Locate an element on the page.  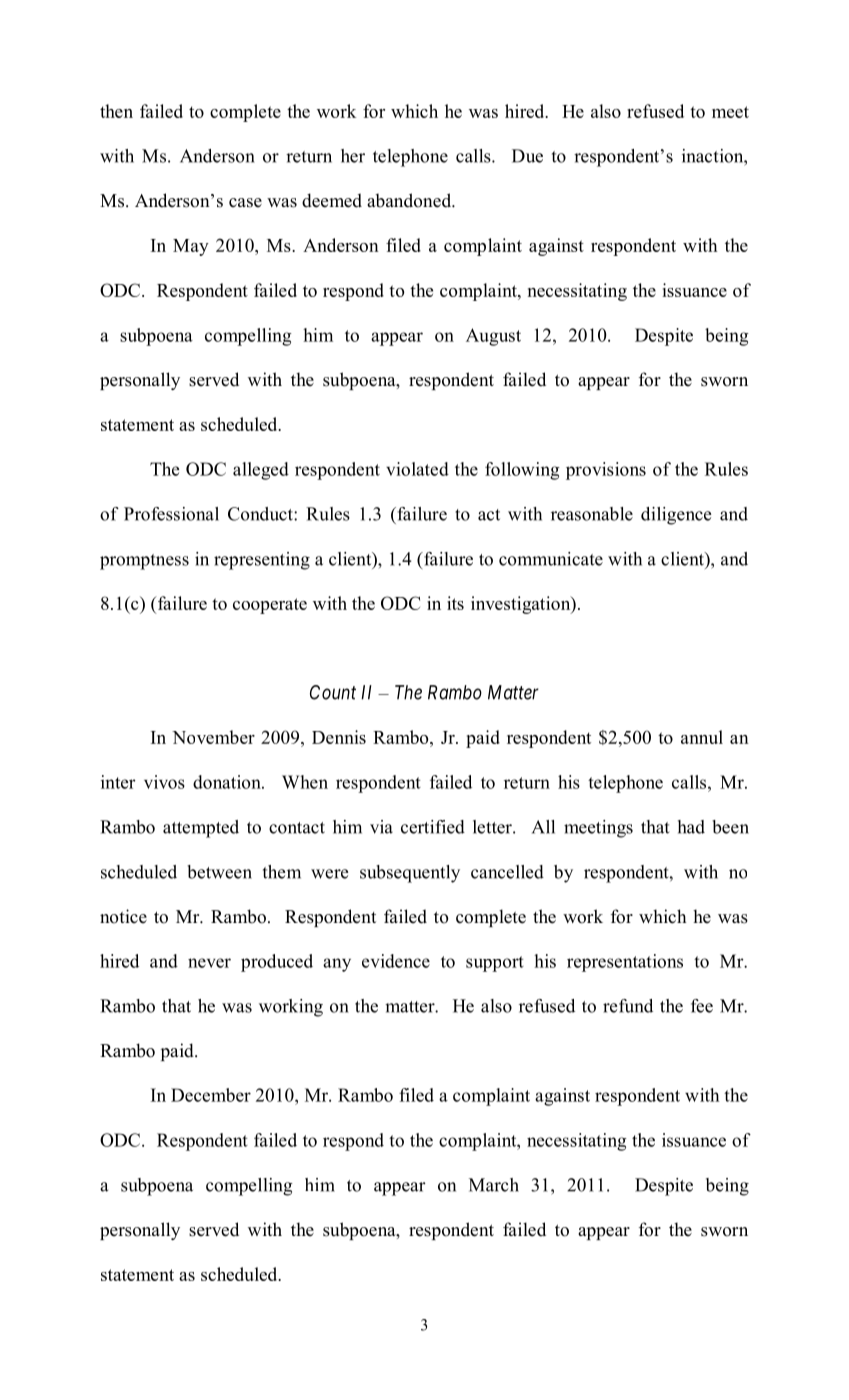
representations is located at coordinates (625, 963).
